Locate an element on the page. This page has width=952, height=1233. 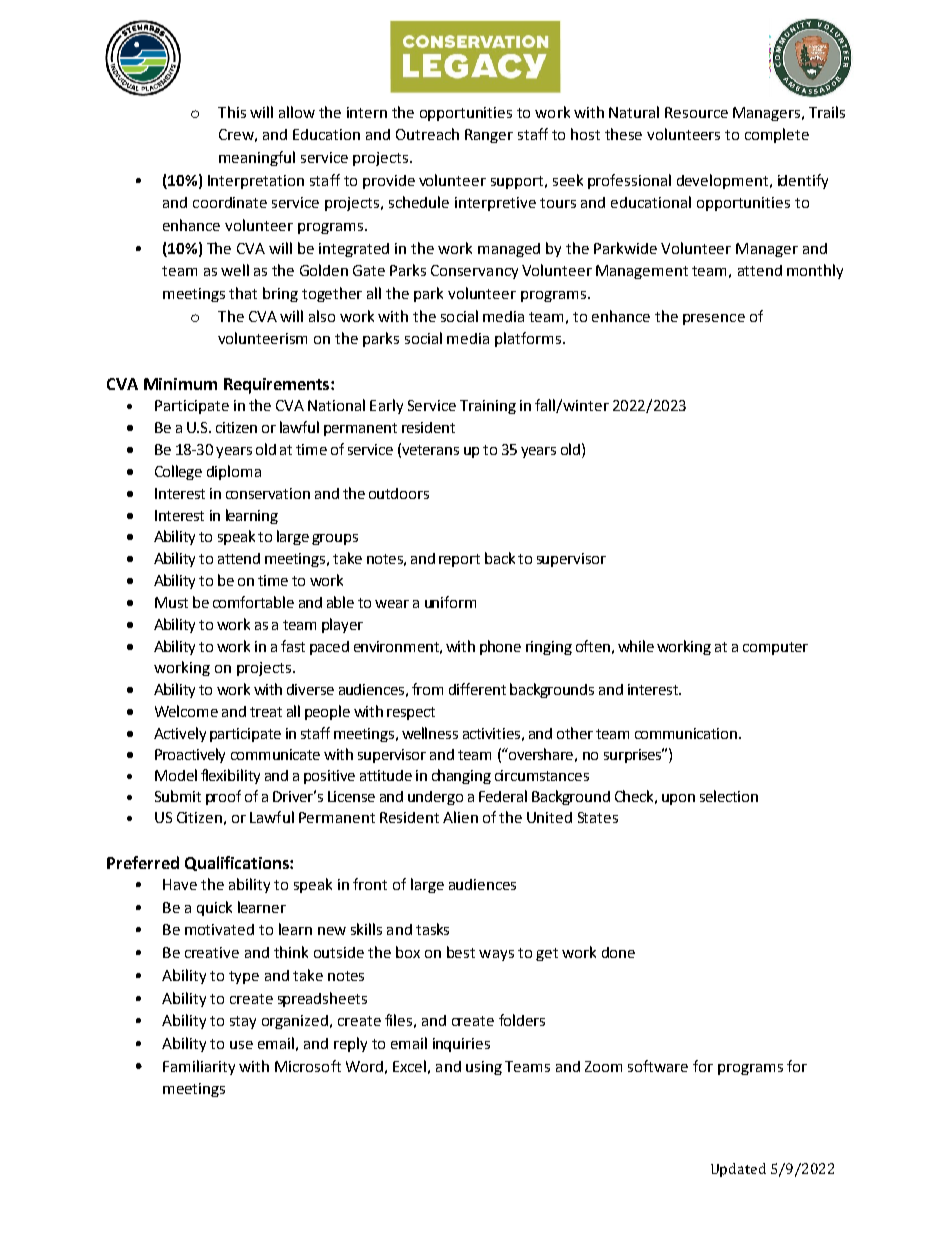
presence is located at coordinates (714, 319).
